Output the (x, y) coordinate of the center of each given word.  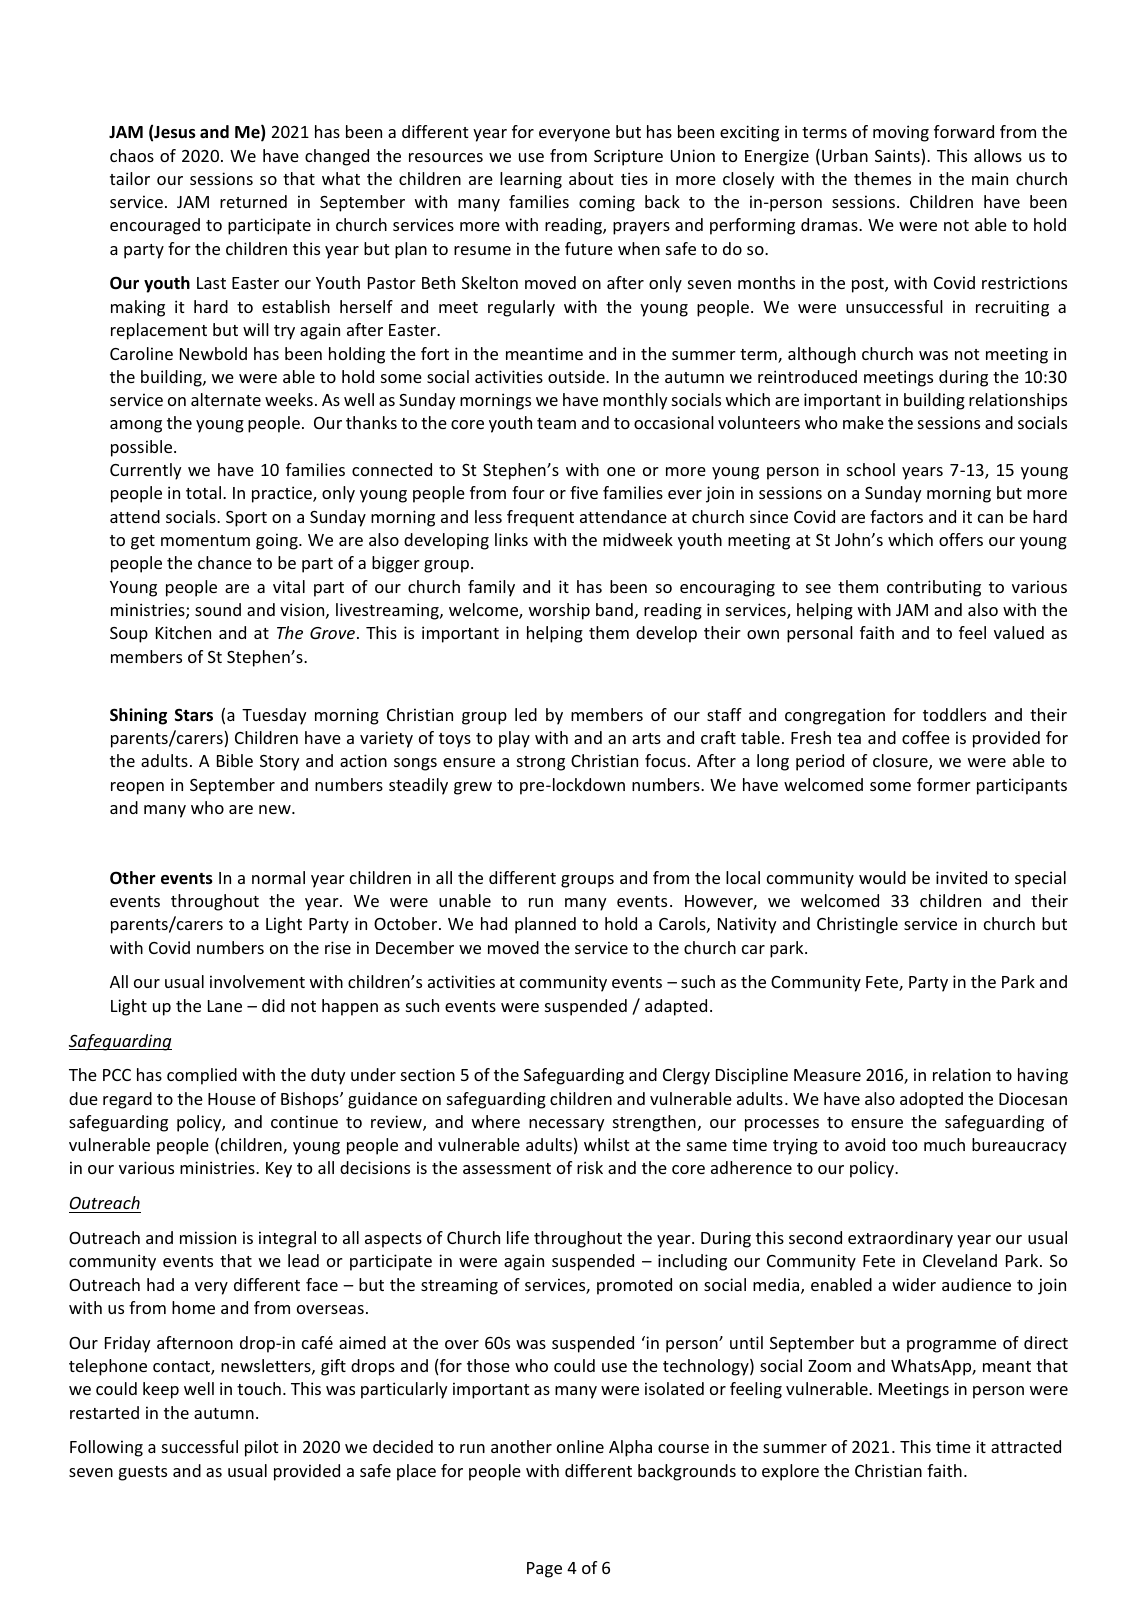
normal (278, 877)
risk (590, 1167)
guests (143, 1473)
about (591, 178)
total (203, 492)
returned (253, 201)
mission (208, 1237)
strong (541, 763)
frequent (540, 518)
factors (896, 516)
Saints (898, 157)
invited (961, 877)
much (944, 1144)
